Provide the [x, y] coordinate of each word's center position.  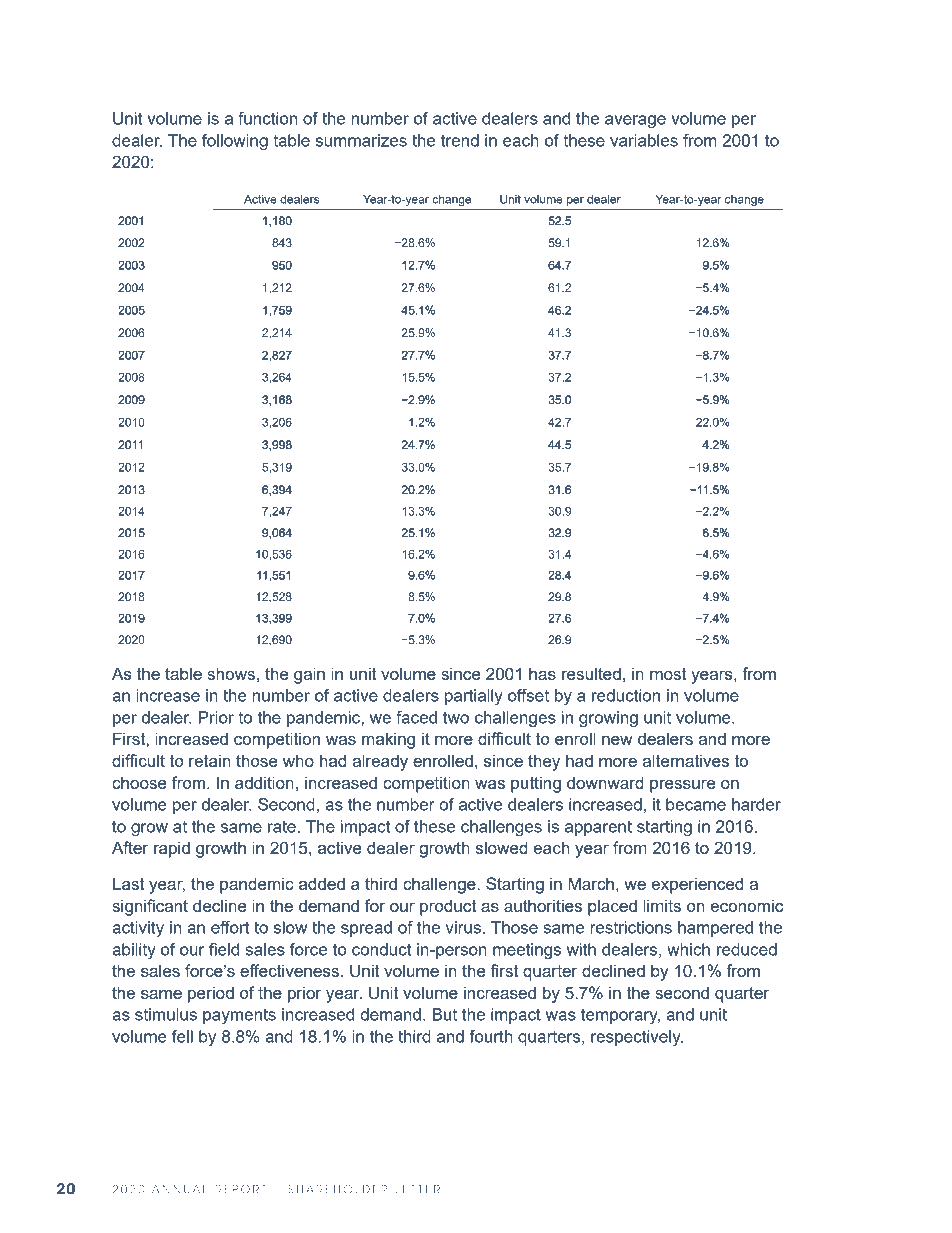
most [668, 674]
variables [644, 140]
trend [460, 140]
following [235, 142]
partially [474, 697]
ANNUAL [179, 1189]
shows [231, 673]
